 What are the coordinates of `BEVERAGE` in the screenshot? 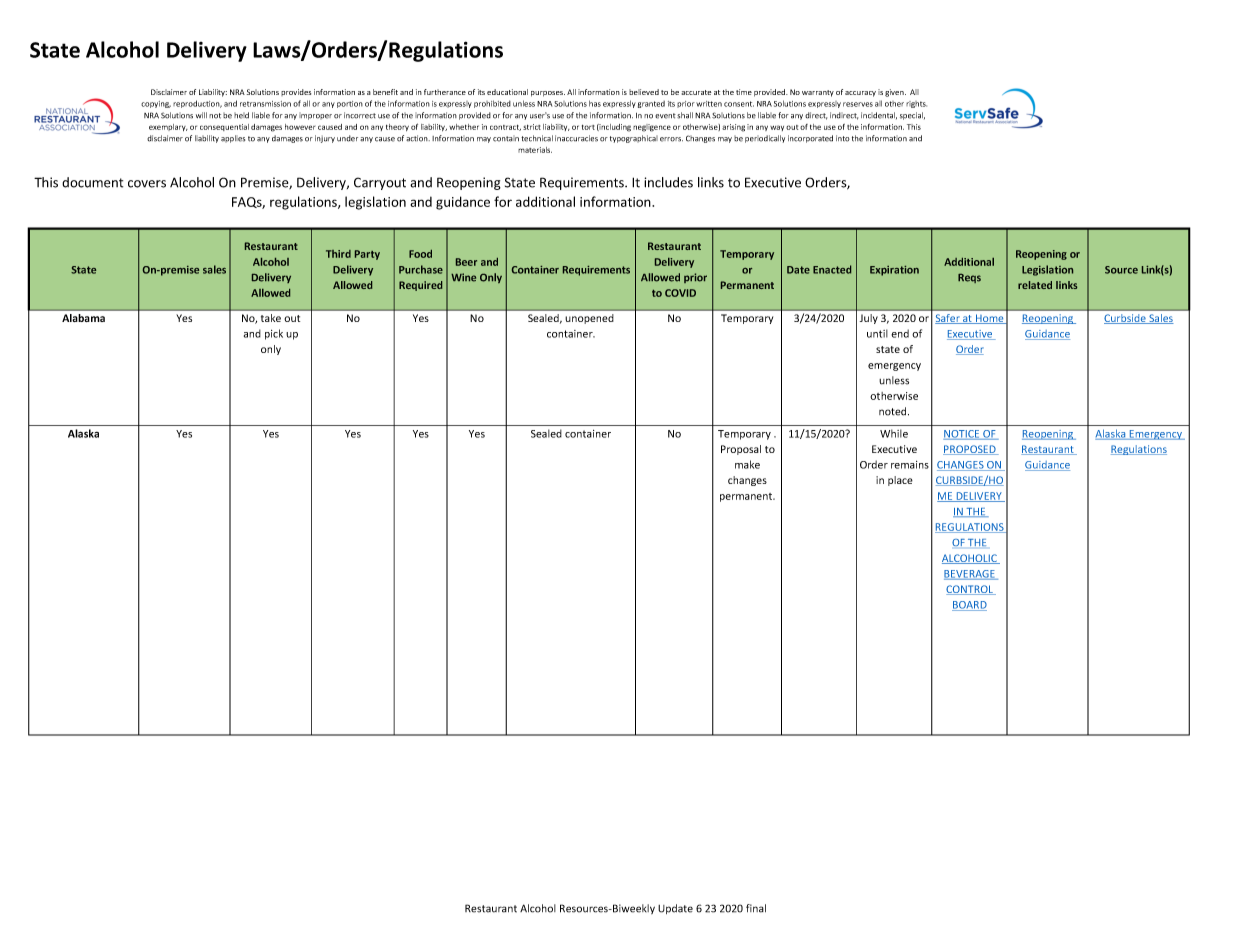 It's located at (970, 575).
